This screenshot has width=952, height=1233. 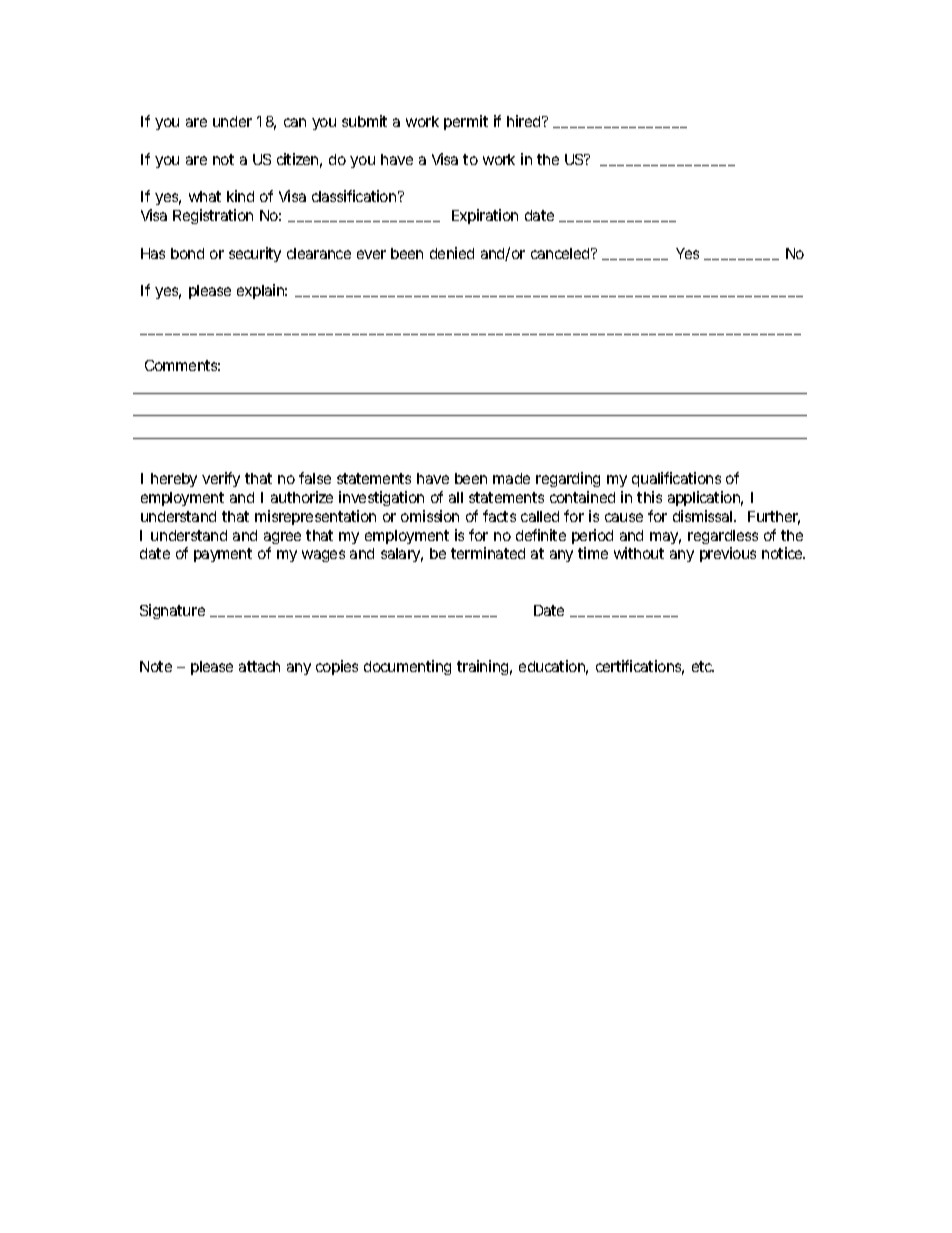 I want to click on explain, so click(x=262, y=291).
